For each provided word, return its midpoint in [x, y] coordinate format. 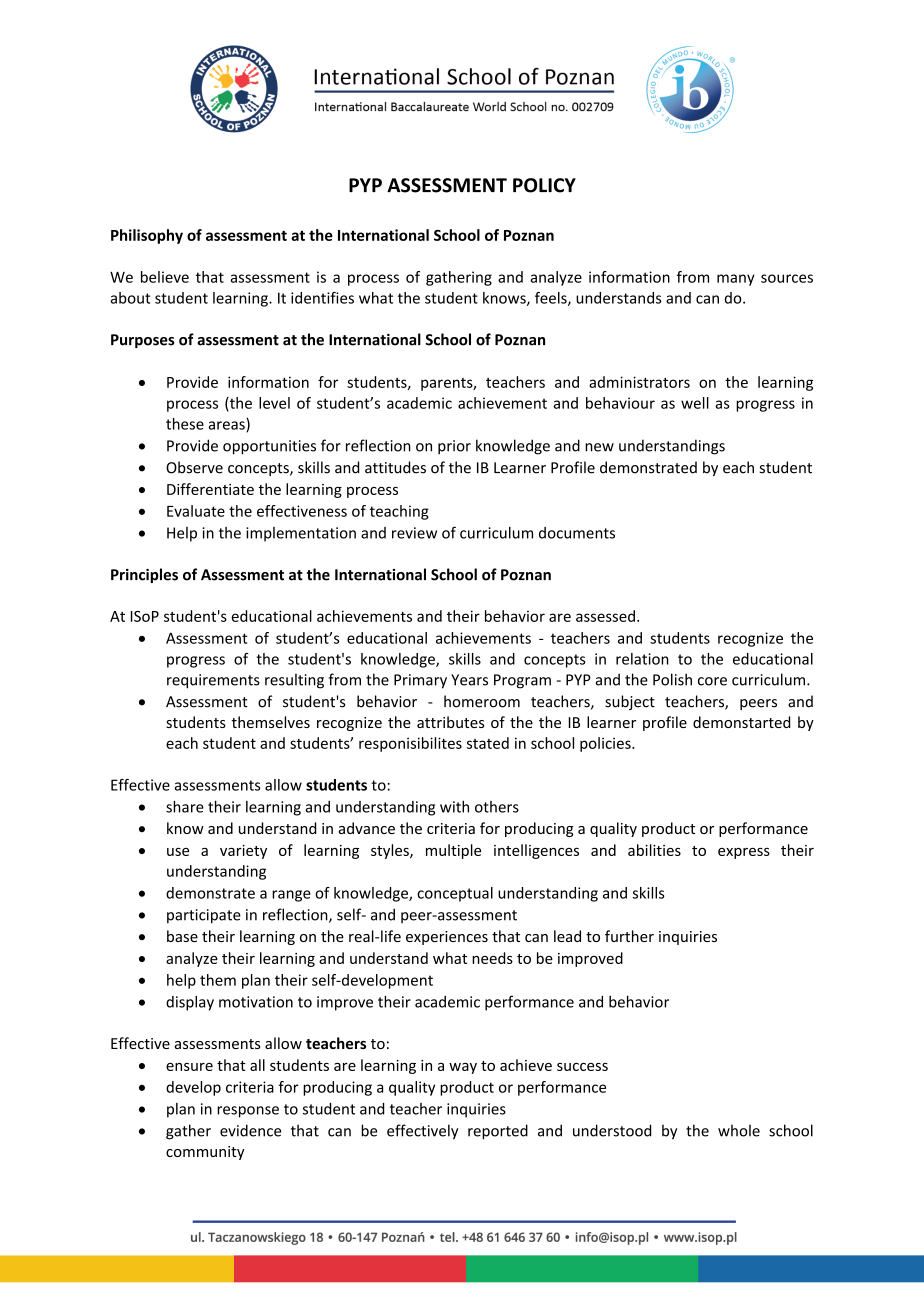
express [744, 853]
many [736, 280]
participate [204, 916]
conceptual [455, 894]
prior [454, 447]
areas [227, 426]
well [695, 403]
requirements [213, 681]
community [205, 1153]
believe [165, 277]
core [712, 681]
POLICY [544, 185]
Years [469, 680]
